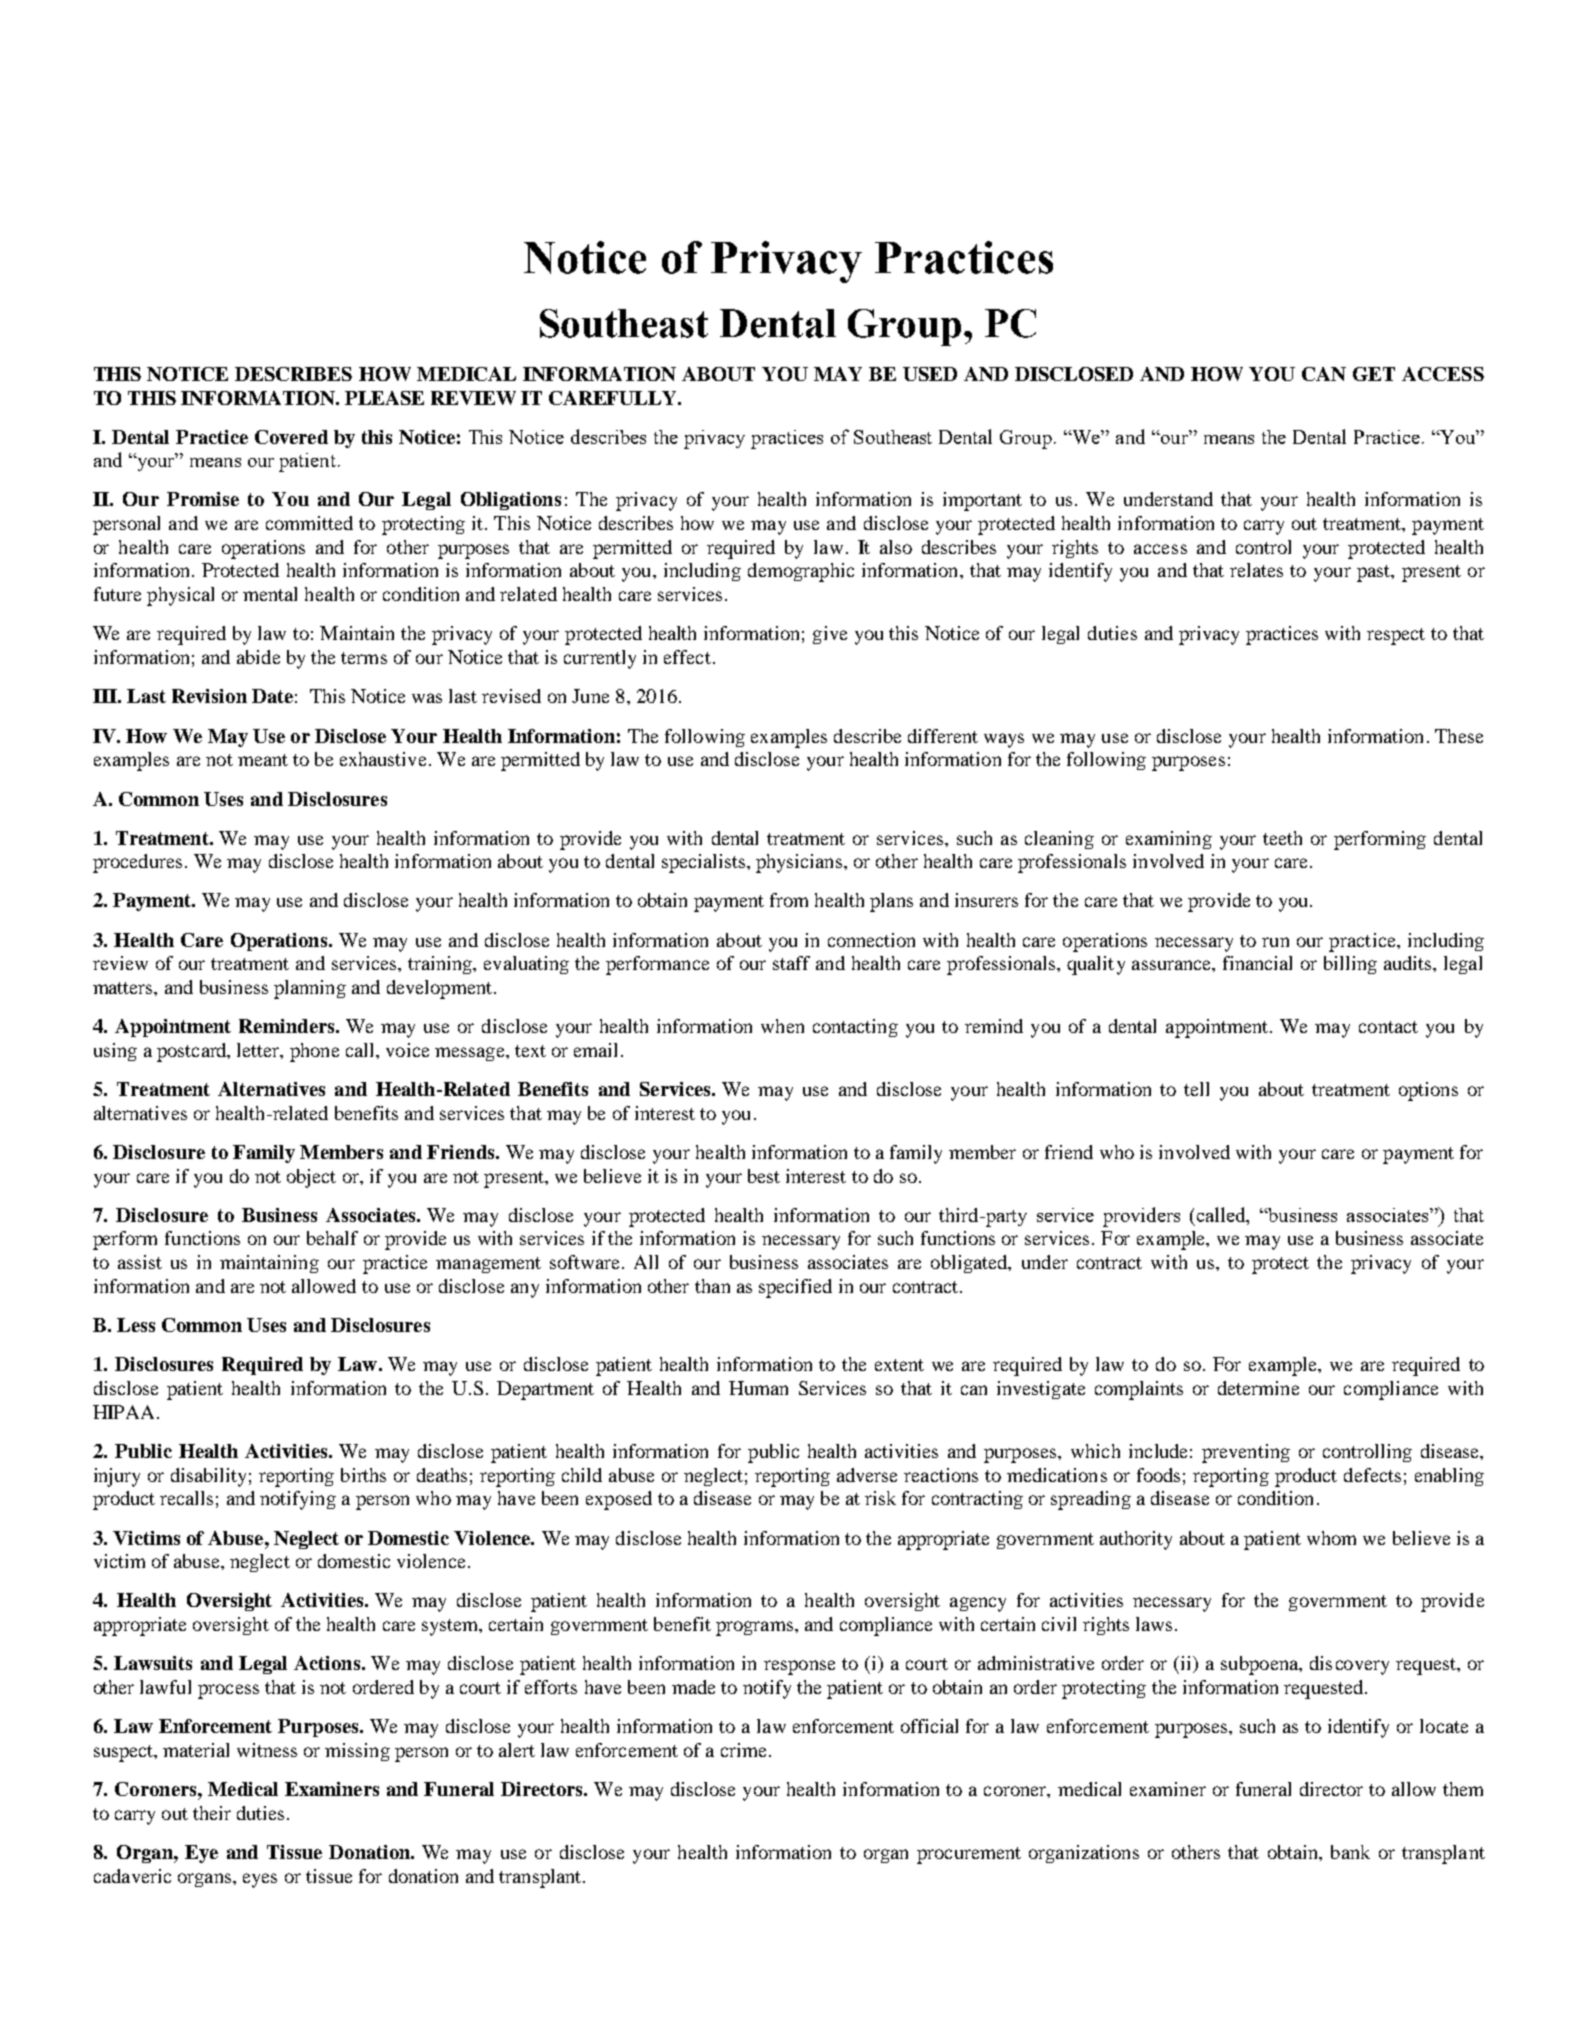  I want to click on Less, so click(136, 1325).
